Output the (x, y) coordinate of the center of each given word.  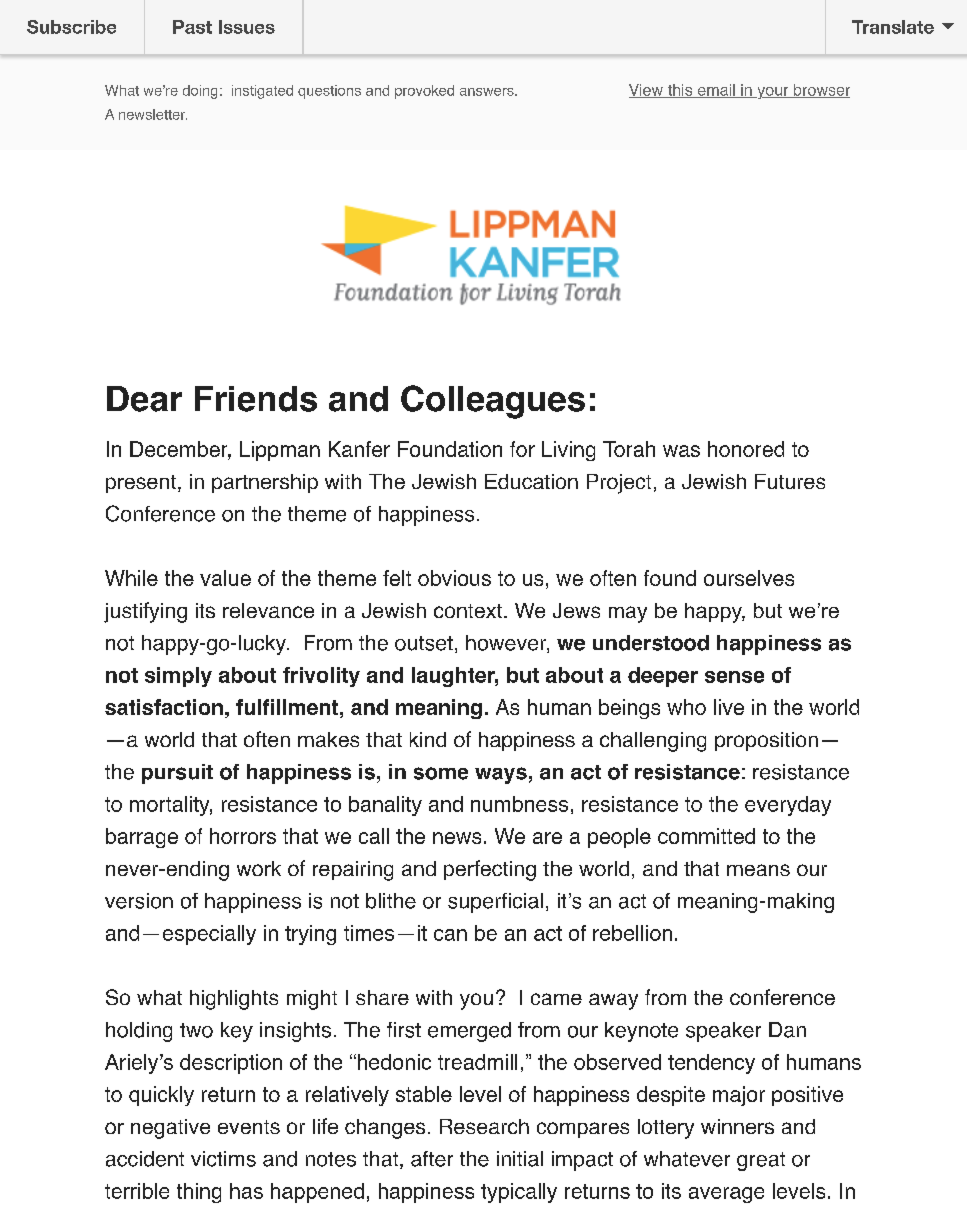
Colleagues (493, 402)
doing (200, 92)
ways (501, 775)
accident (145, 1159)
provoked (424, 92)
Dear (144, 399)
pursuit (177, 774)
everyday (788, 806)
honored (746, 449)
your (773, 93)
